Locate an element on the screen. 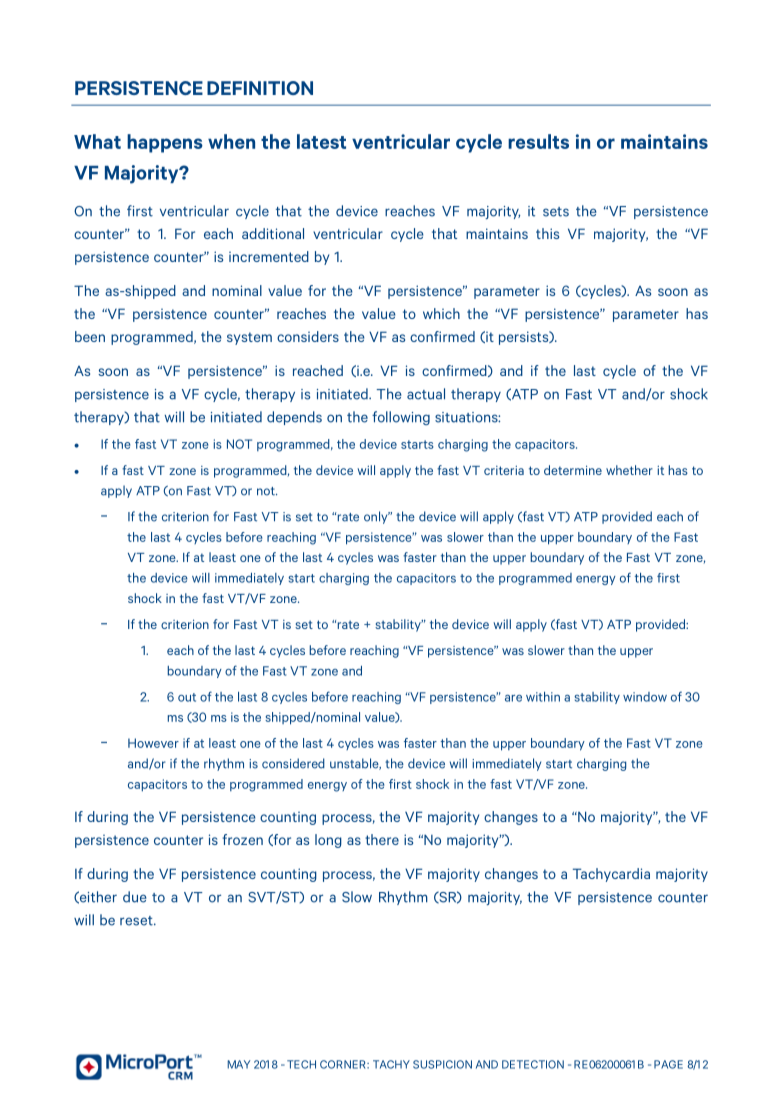 This screenshot has height=1110, width=782. happens is located at coordinates (165, 143).
